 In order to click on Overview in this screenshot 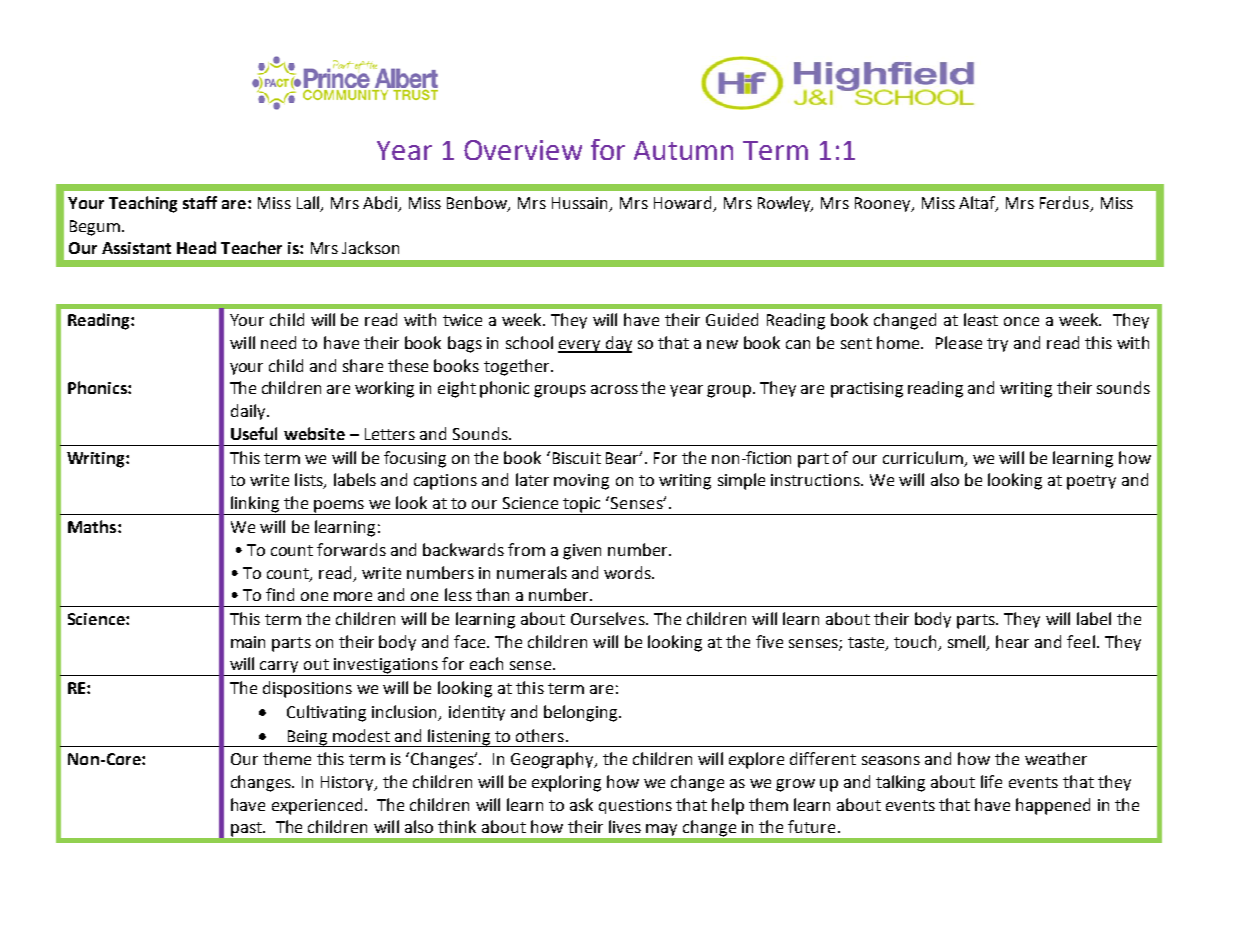, I will do `click(523, 150)`.
